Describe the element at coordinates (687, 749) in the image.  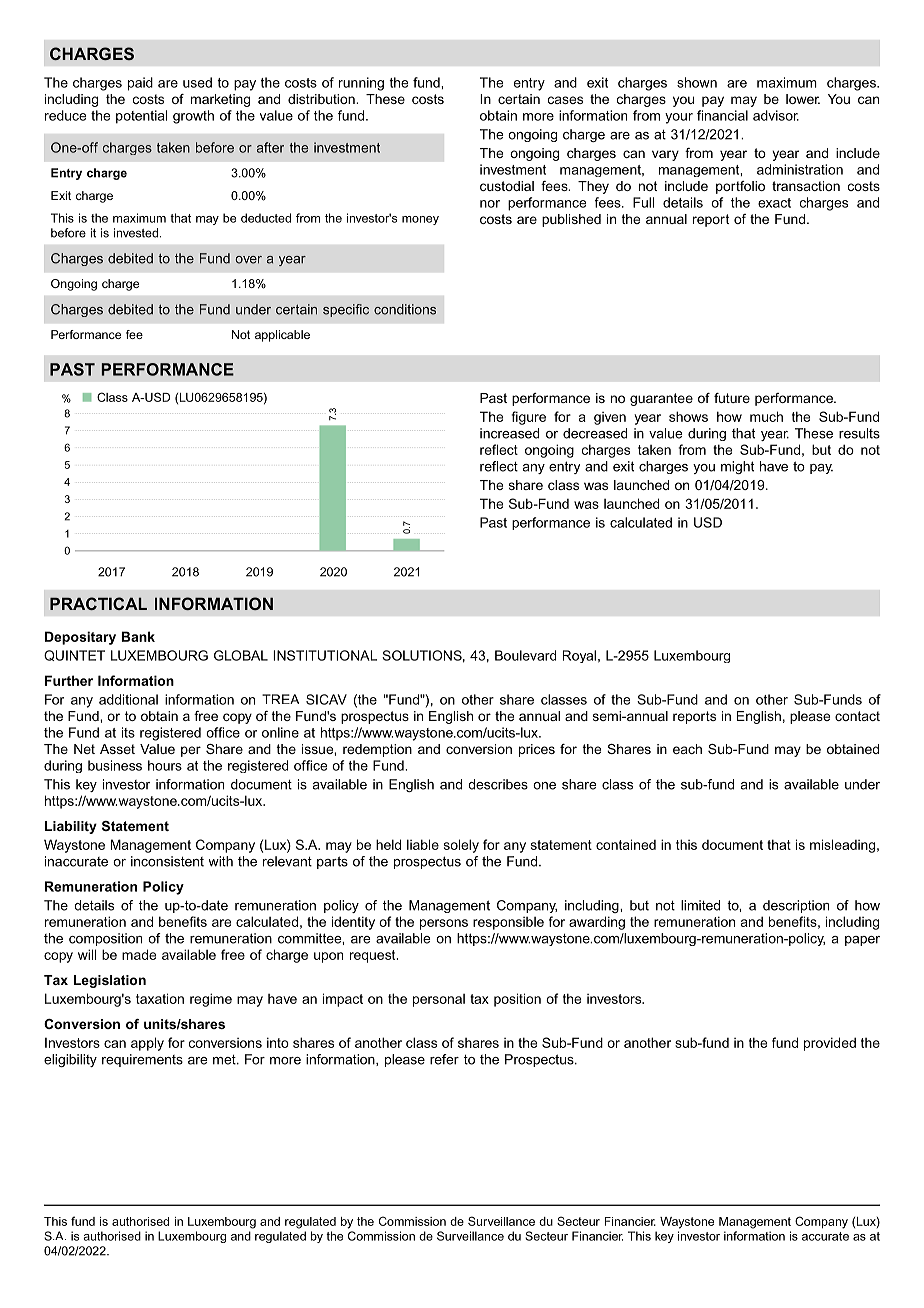
I see `each` at that location.
